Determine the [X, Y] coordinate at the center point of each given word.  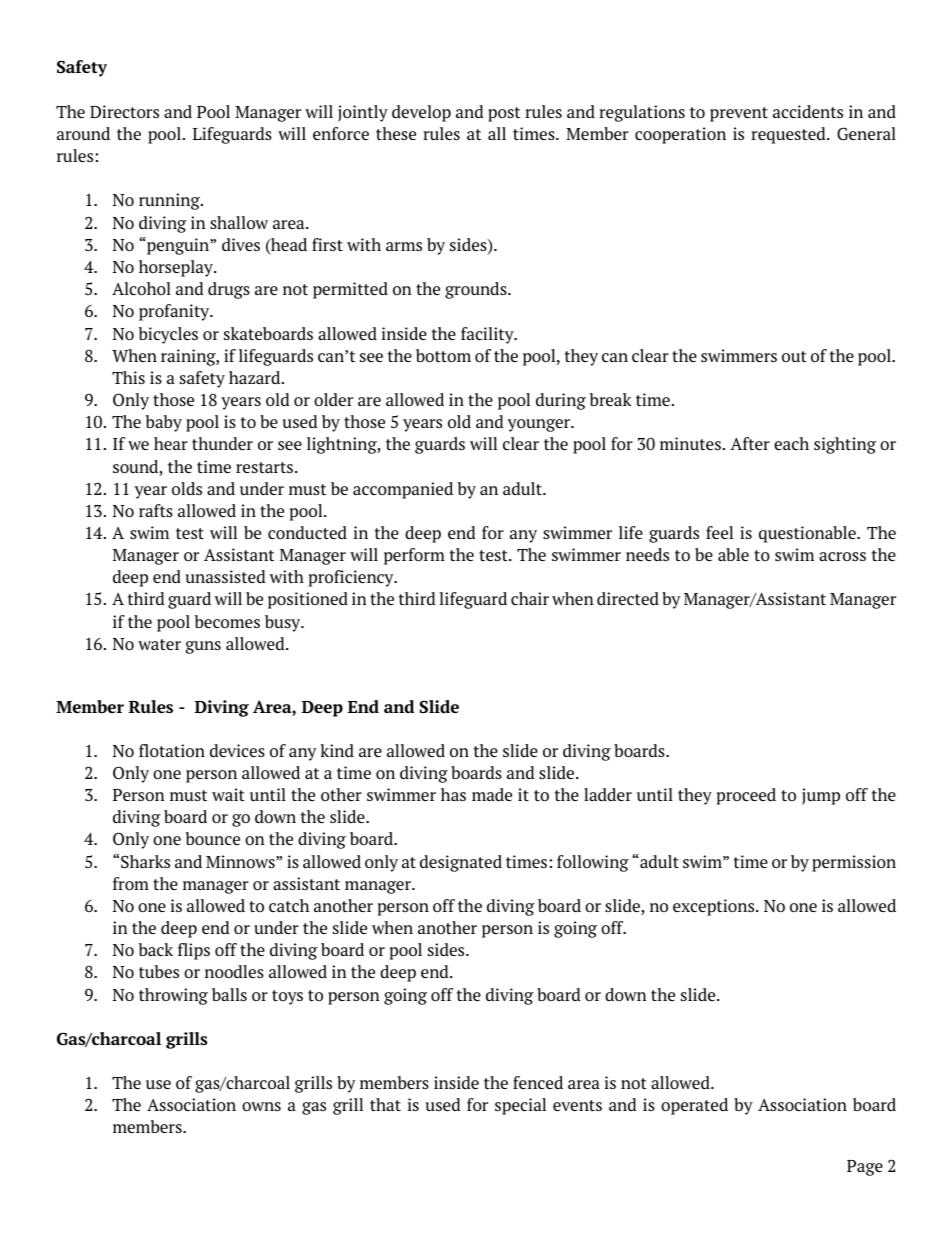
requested [789, 135]
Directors [124, 111]
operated [694, 1106]
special [520, 1106]
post [504, 114]
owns [261, 1106]
